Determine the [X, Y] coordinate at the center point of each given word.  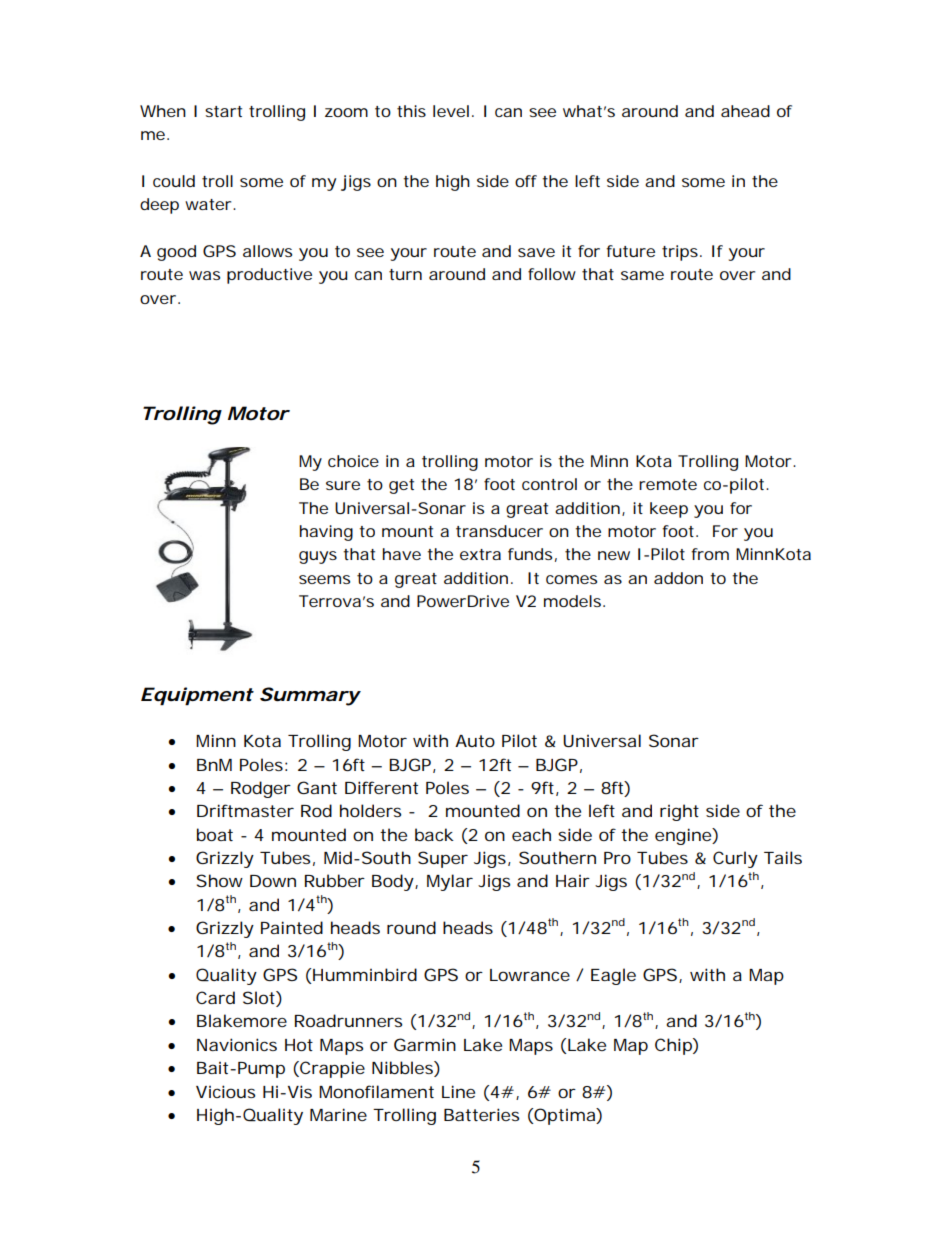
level [451, 111]
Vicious [225, 1091]
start [223, 111]
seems [324, 579]
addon [678, 578]
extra [480, 554]
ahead [745, 111]
